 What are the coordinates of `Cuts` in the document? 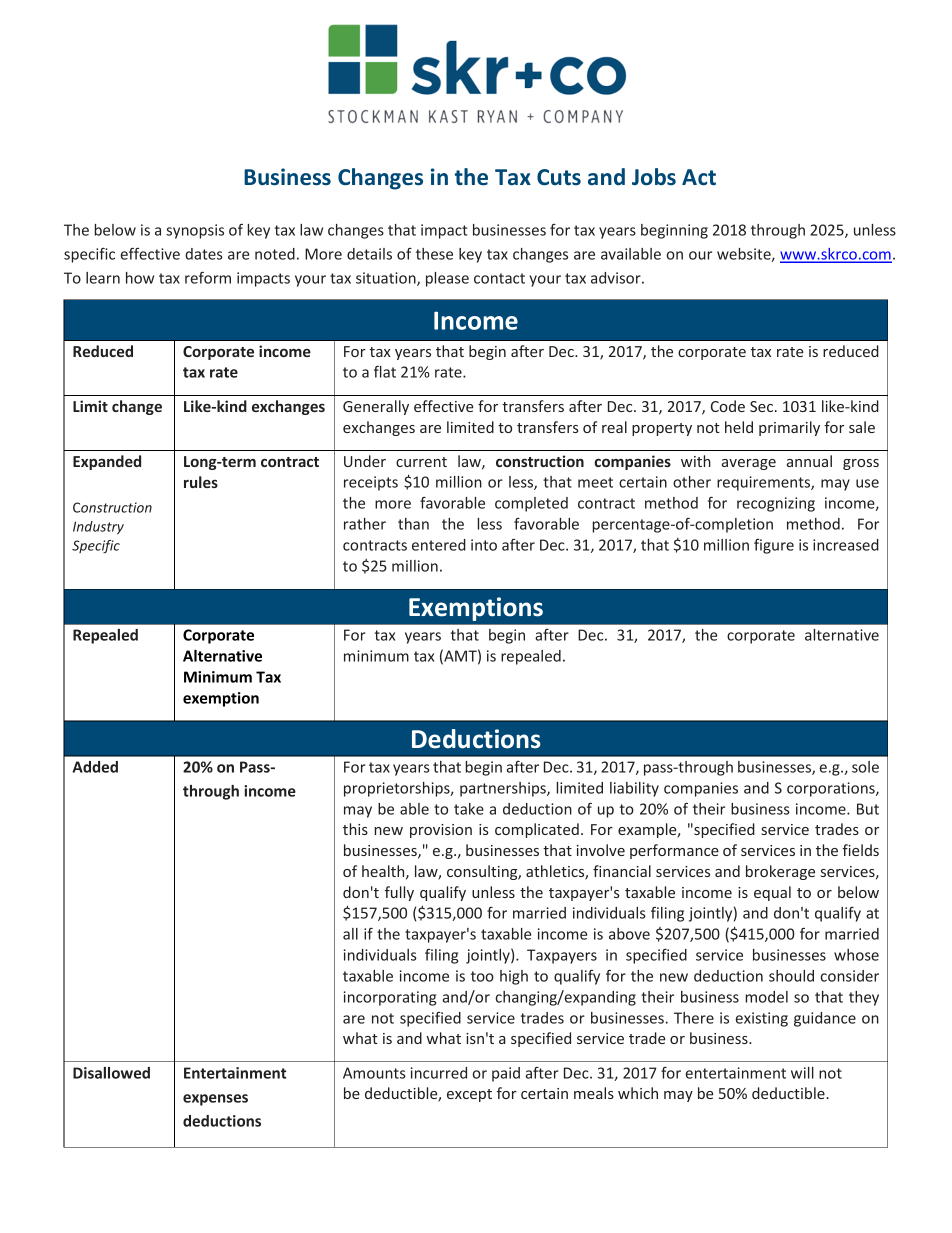 It's located at (559, 177).
